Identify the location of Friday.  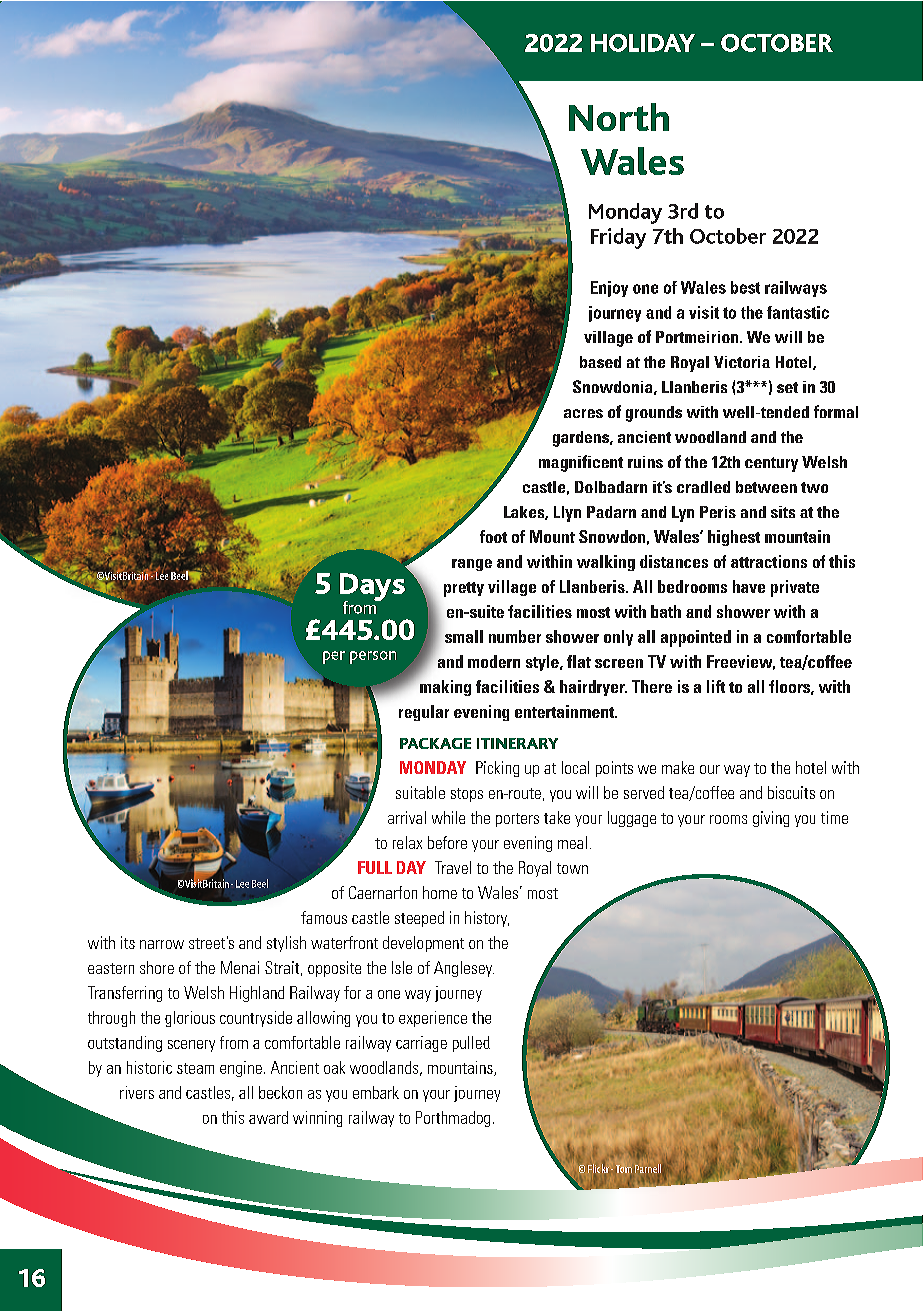
(618, 238).
